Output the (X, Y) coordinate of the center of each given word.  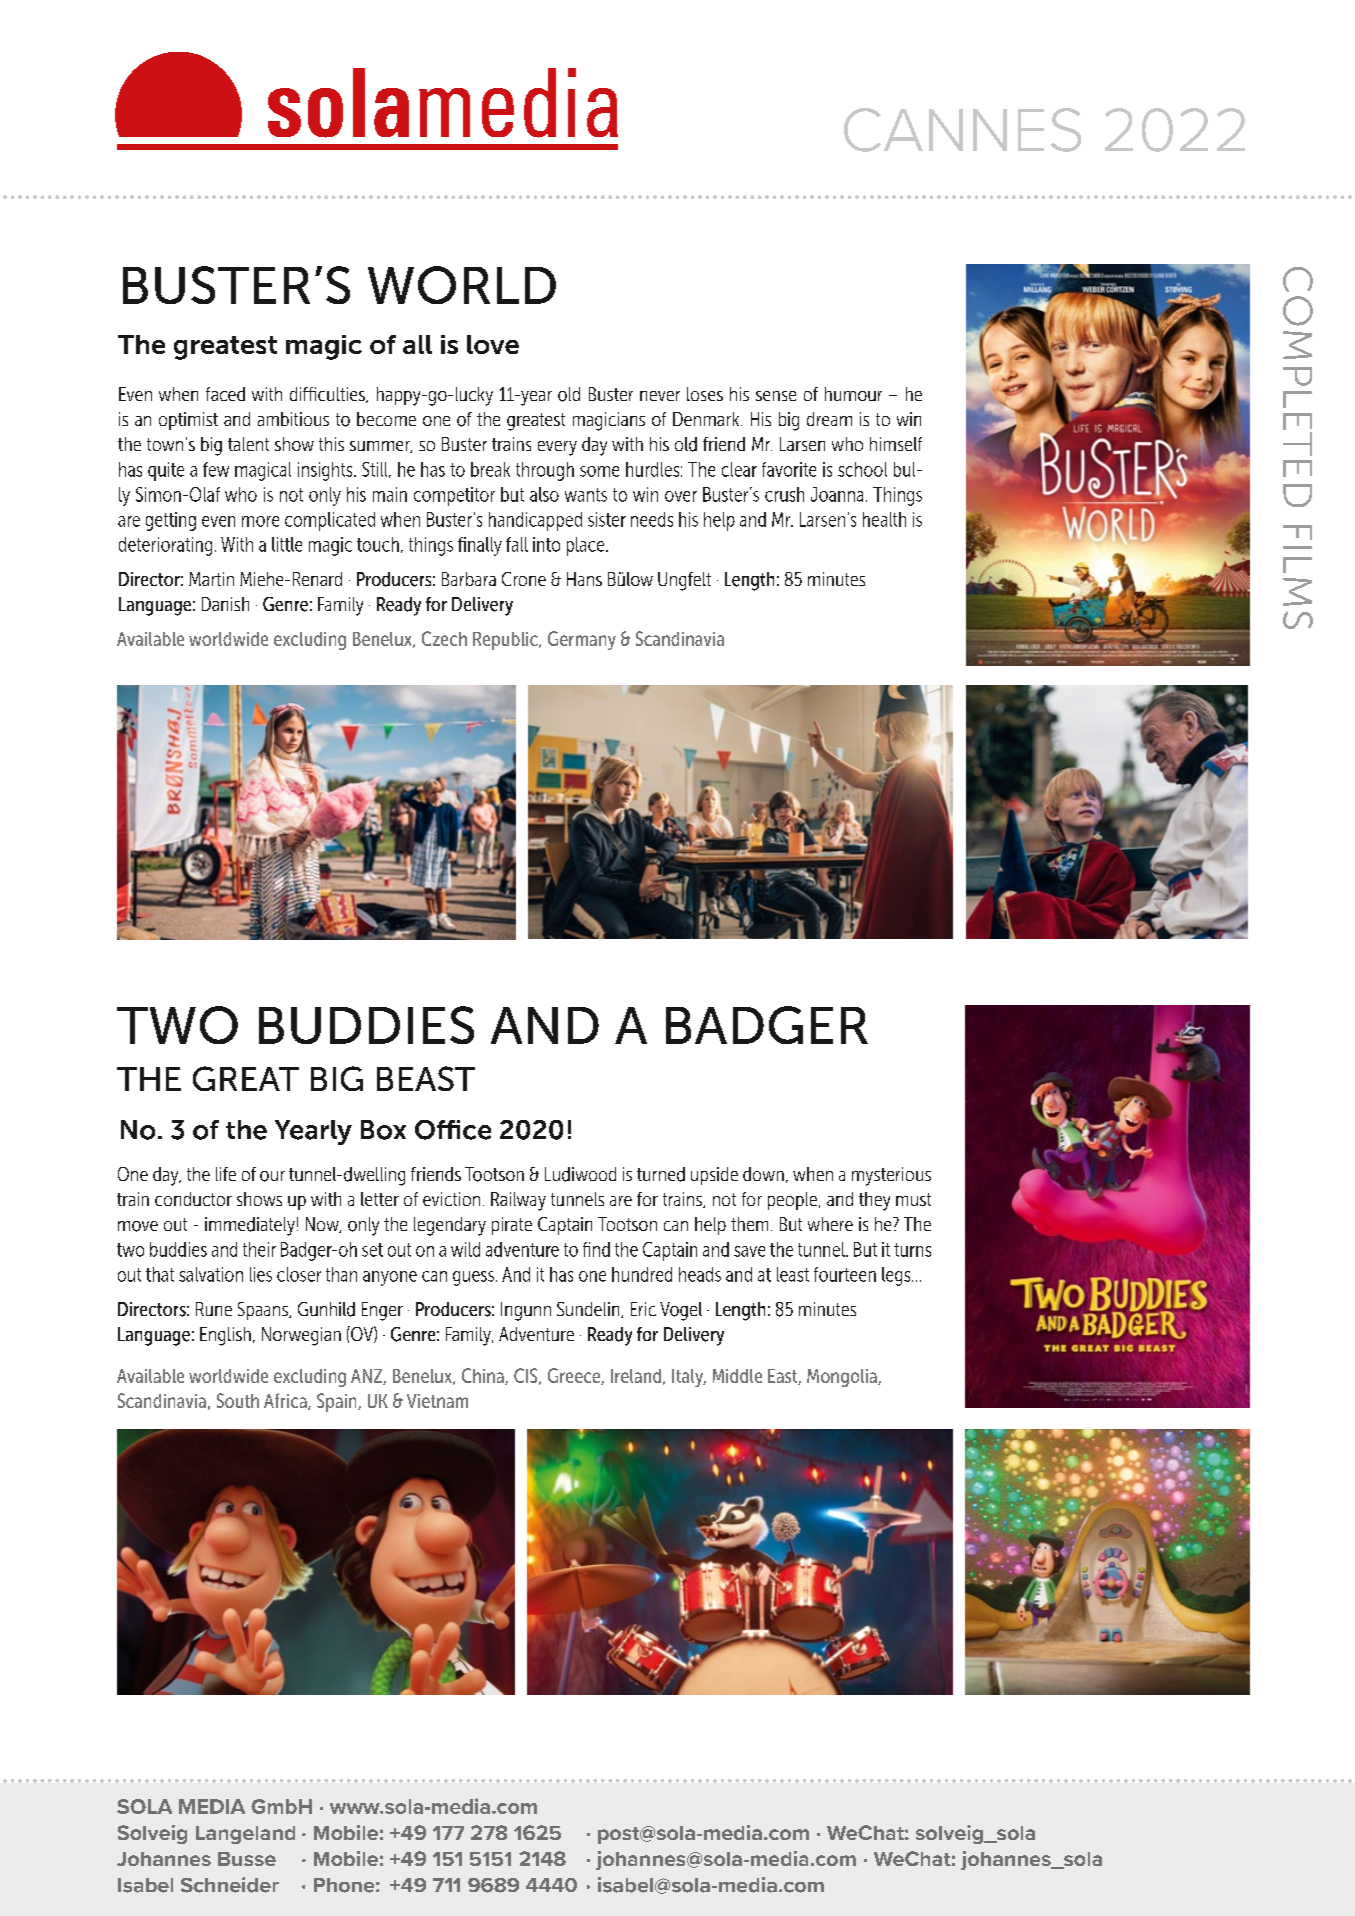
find (596, 1249)
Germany (582, 640)
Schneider (230, 1885)
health (884, 519)
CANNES (962, 130)
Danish (225, 604)
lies (261, 1274)
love (493, 344)
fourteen (845, 1274)
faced (225, 394)
